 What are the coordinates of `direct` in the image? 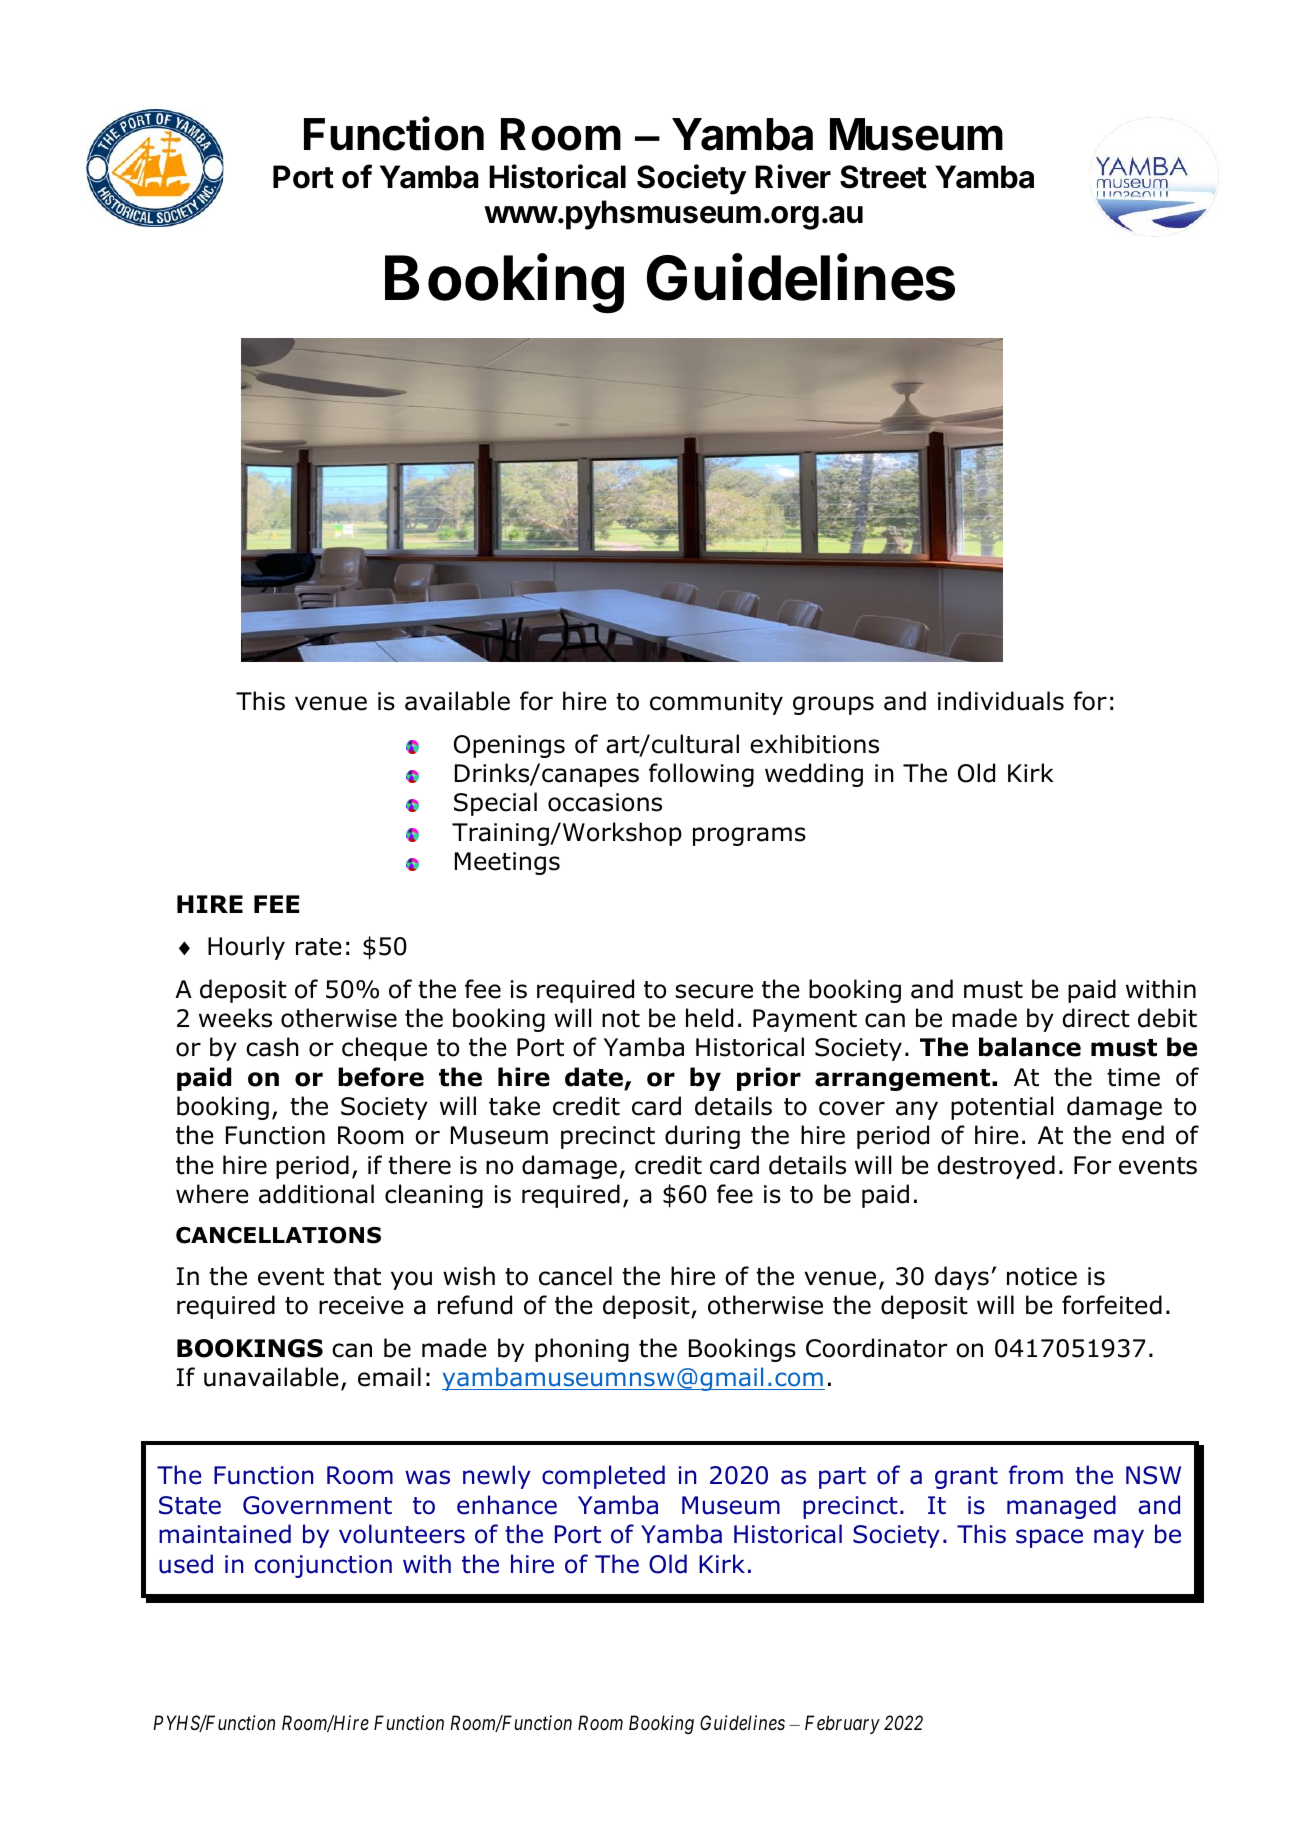 It's located at (1096, 1018).
